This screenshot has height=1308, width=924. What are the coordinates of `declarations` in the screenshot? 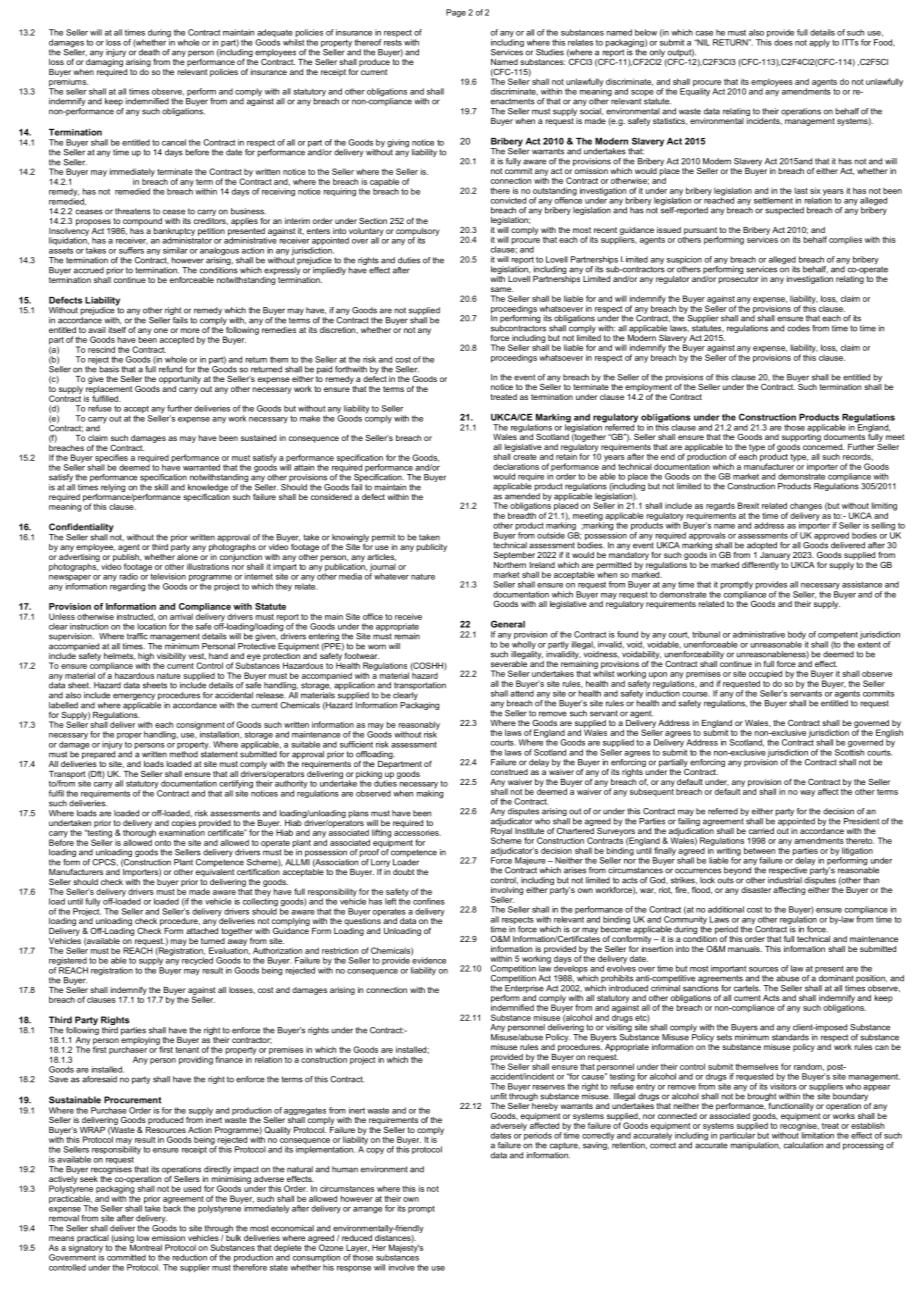 It's located at (516, 466).
